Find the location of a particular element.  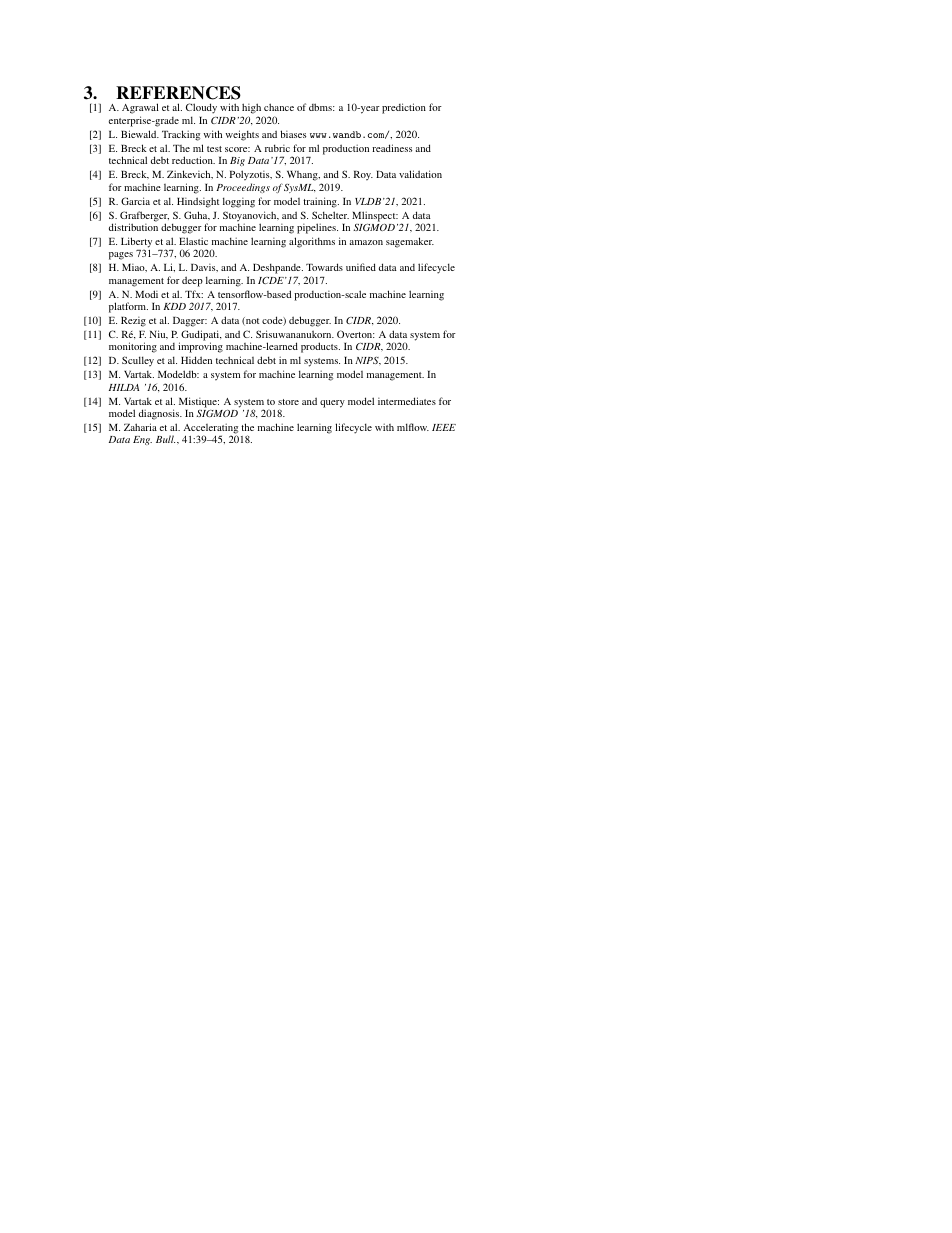

store is located at coordinates (288, 402).
